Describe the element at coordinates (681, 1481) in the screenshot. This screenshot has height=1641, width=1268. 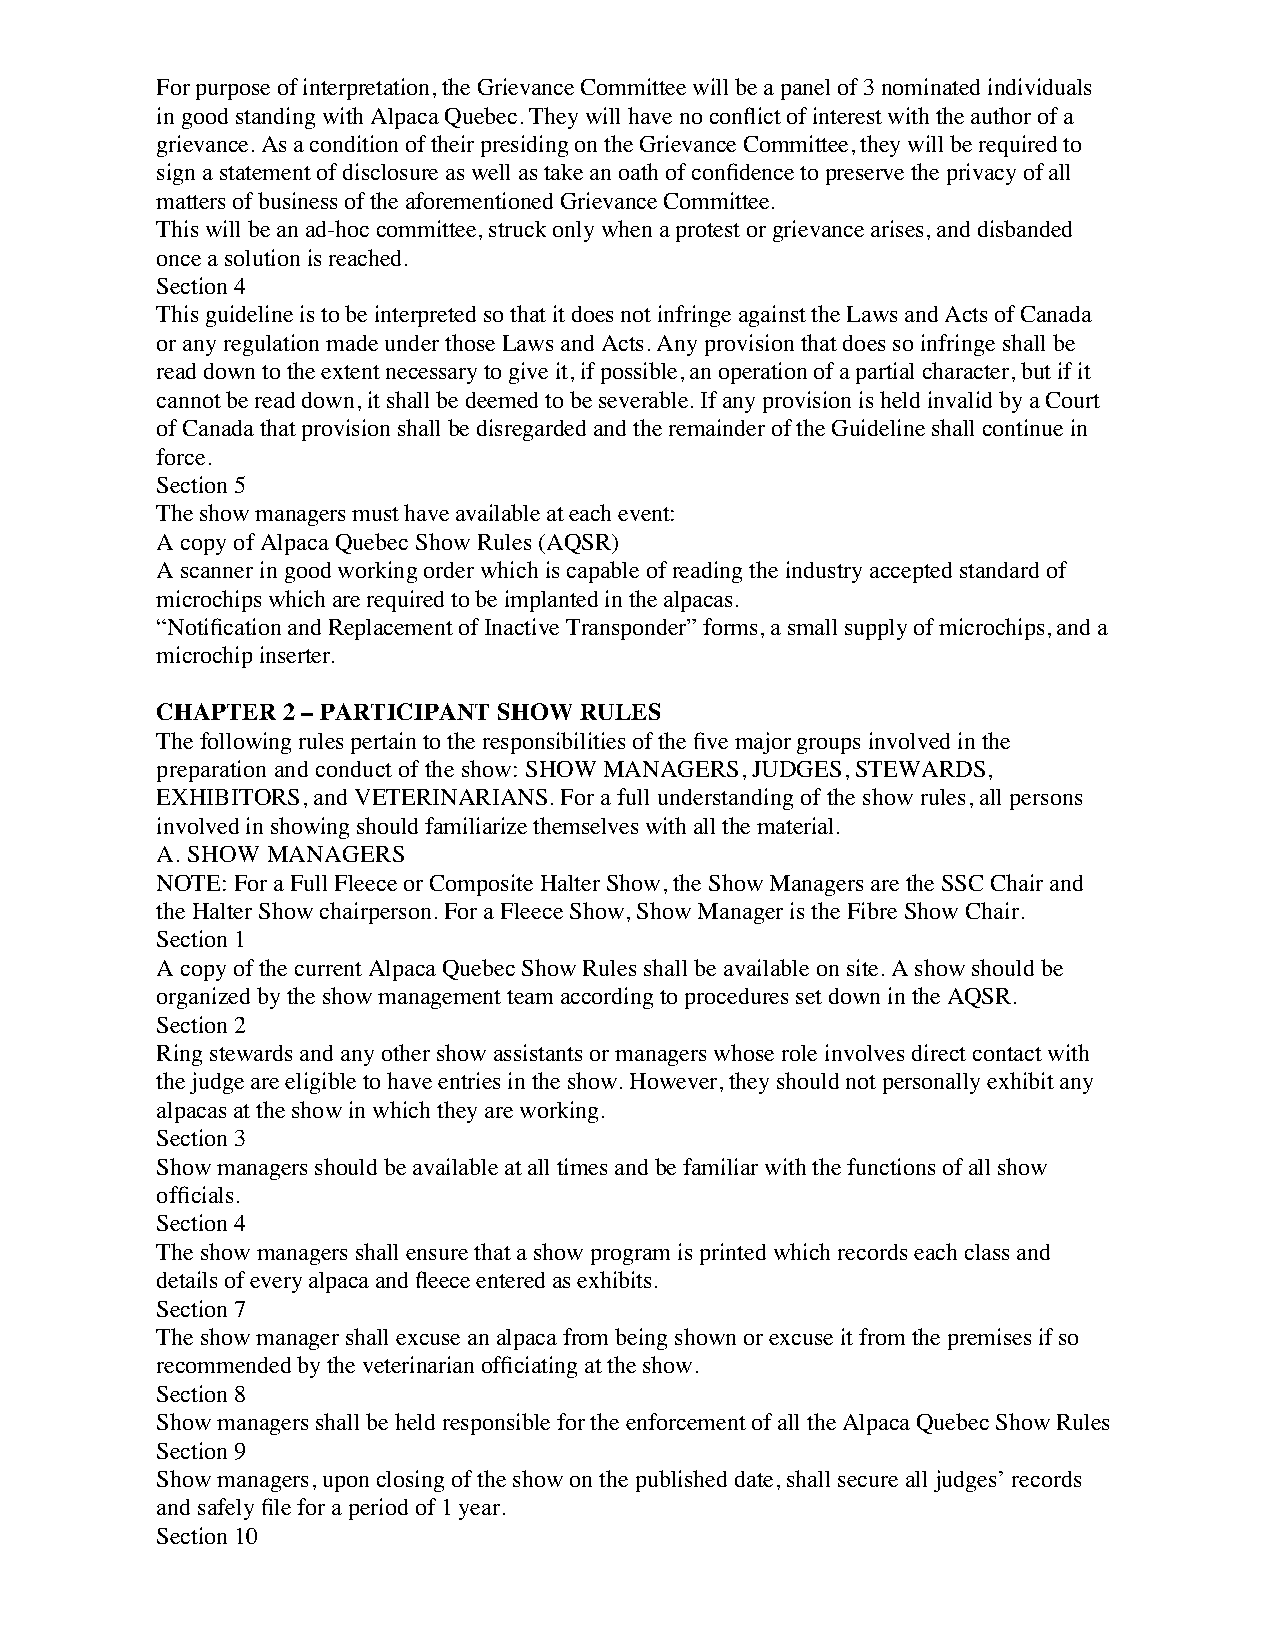
I see `published` at that location.
